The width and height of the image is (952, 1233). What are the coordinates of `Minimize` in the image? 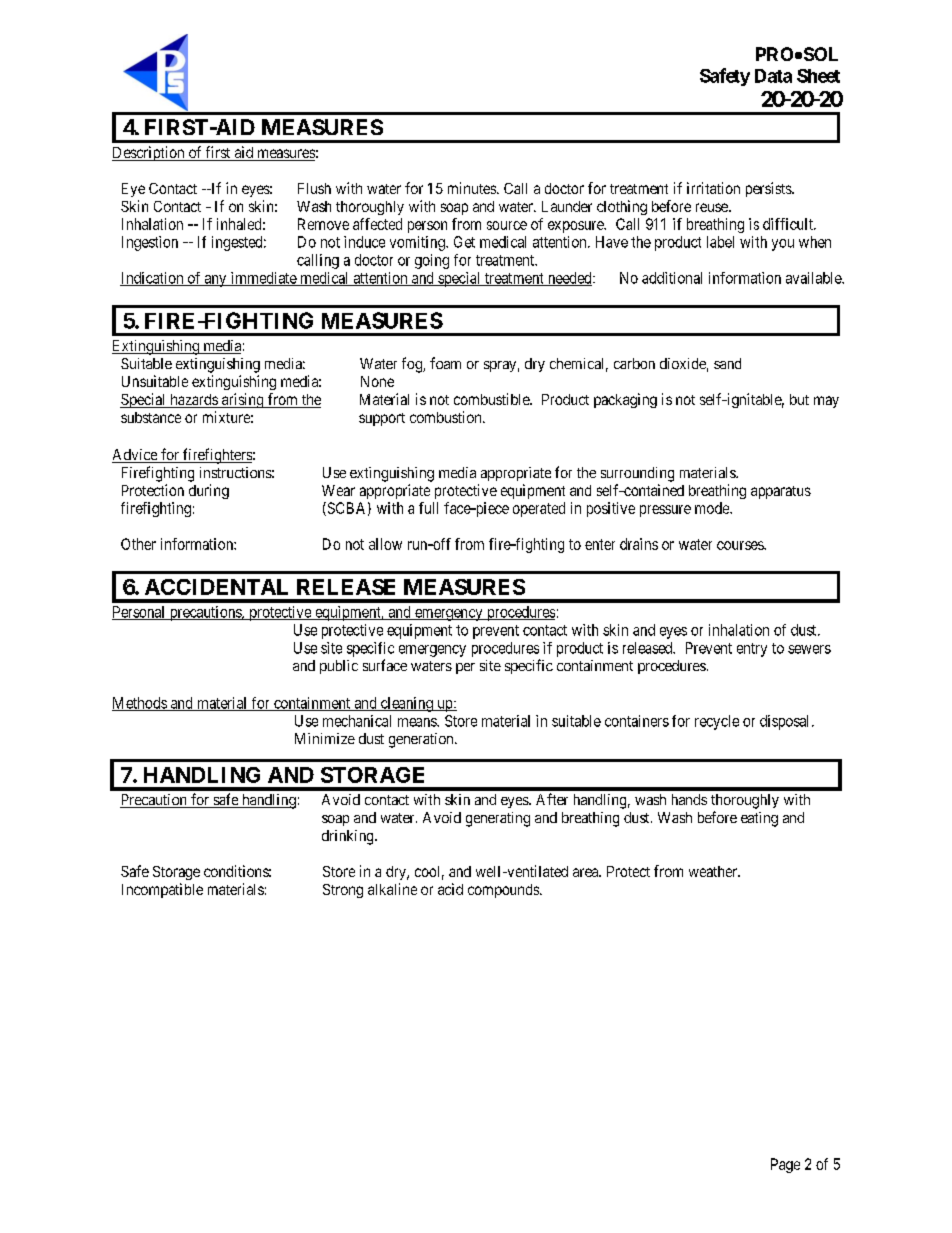 It's located at (325, 738).
